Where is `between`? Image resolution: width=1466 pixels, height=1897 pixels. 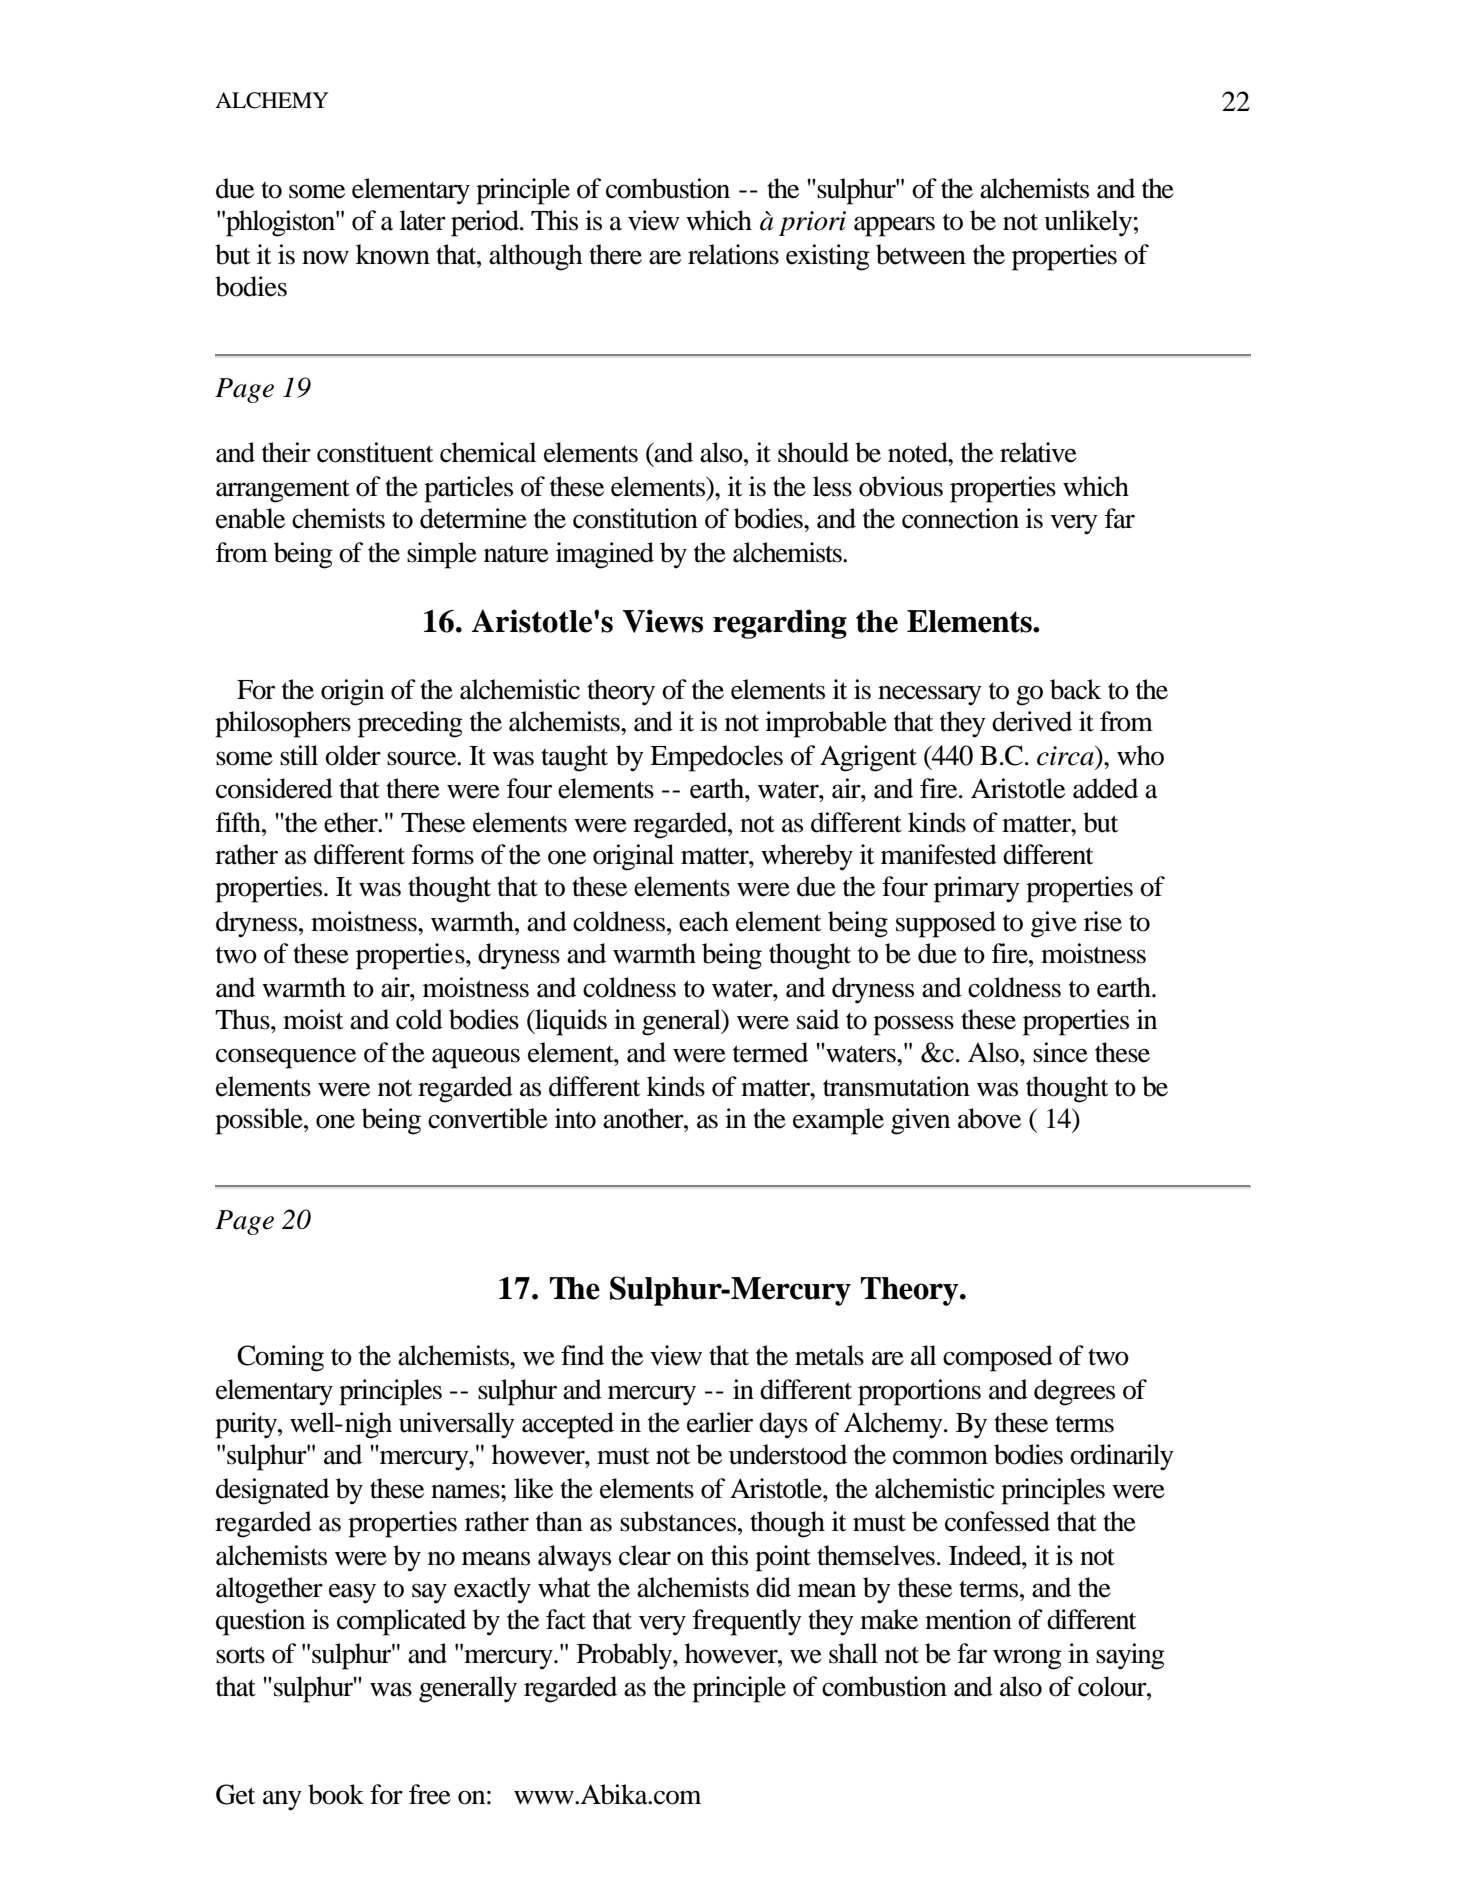
between is located at coordinates (921, 254).
